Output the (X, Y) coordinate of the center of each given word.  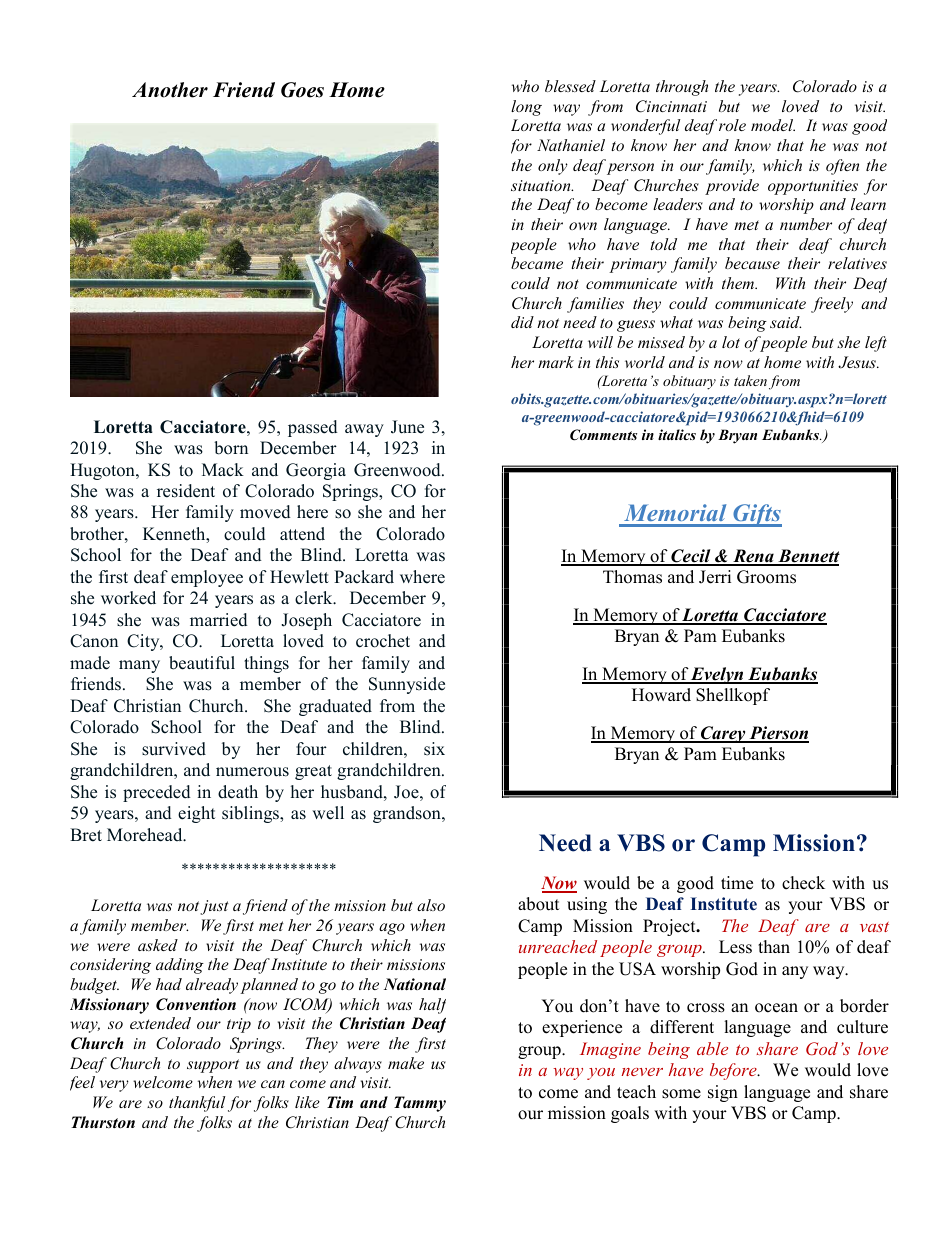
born (231, 448)
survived (174, 749)
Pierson (778, 734)
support (213, 1066)
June (407, 427)
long (526, 108)
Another (170, 90)
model (773, 125)
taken (750, 380)
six (434, 749)
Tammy (420, 1104)
